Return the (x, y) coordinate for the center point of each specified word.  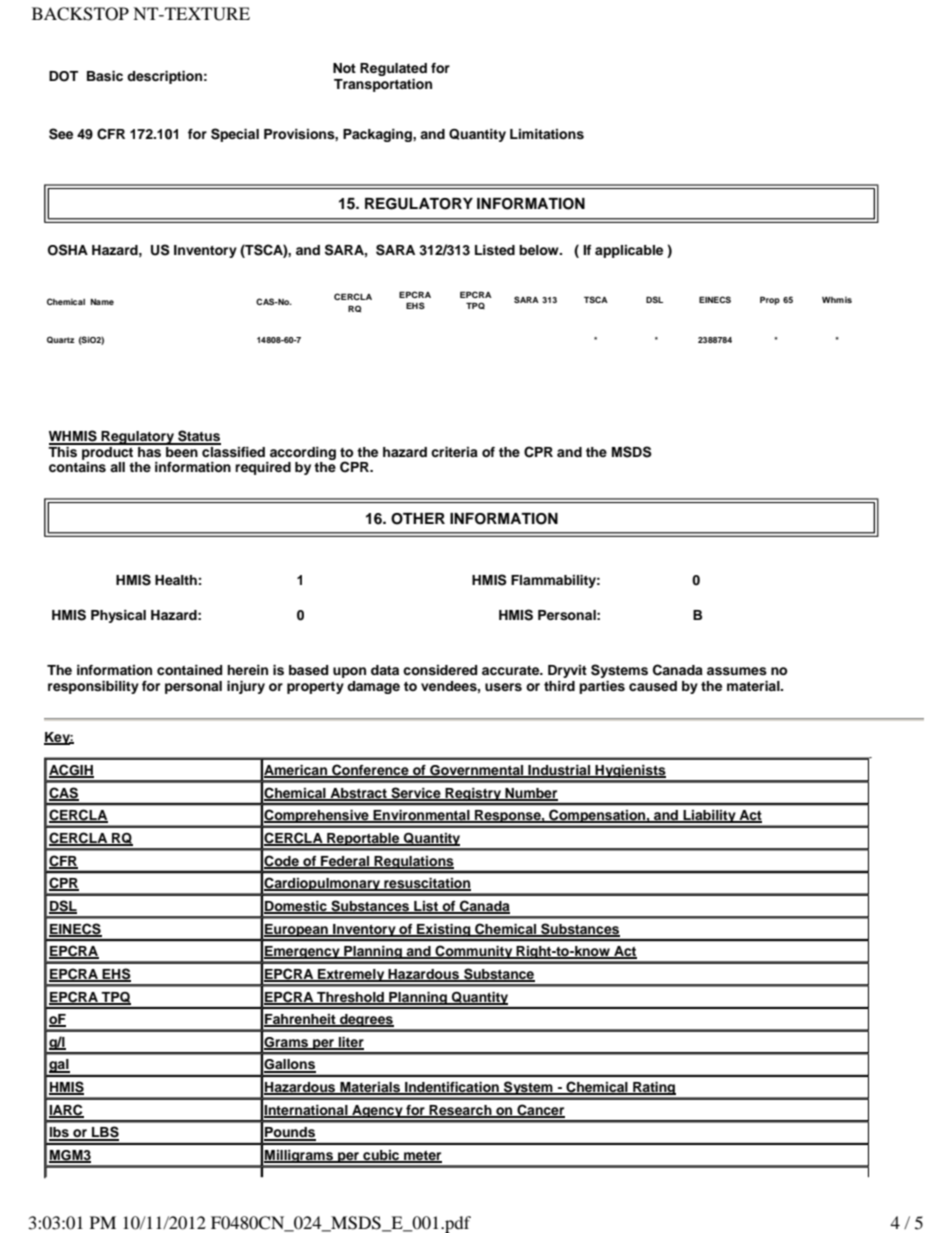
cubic (381, 1156)
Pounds (290, 1133)
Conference (370, 771)
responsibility (93, 687)
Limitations (547, 134)
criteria (454, 452)
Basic (105, 76)
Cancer (540, 1111)
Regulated (393, 69)
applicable (629, 251)
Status (198, 437)
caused (653, 686)
